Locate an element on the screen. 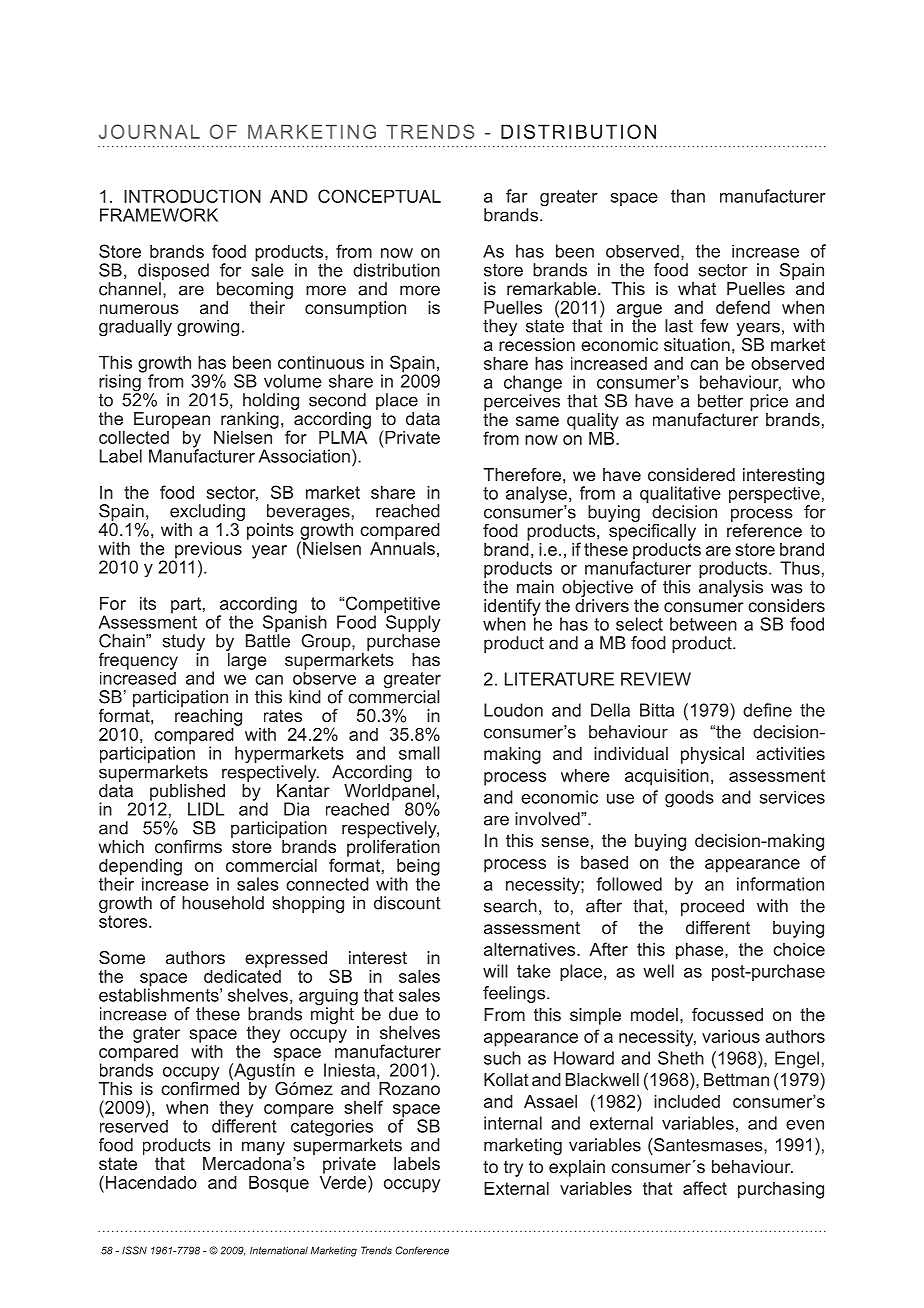 The width and height of the screenshot is (924, 1308). excluding is located at coordinates (207, 514).
